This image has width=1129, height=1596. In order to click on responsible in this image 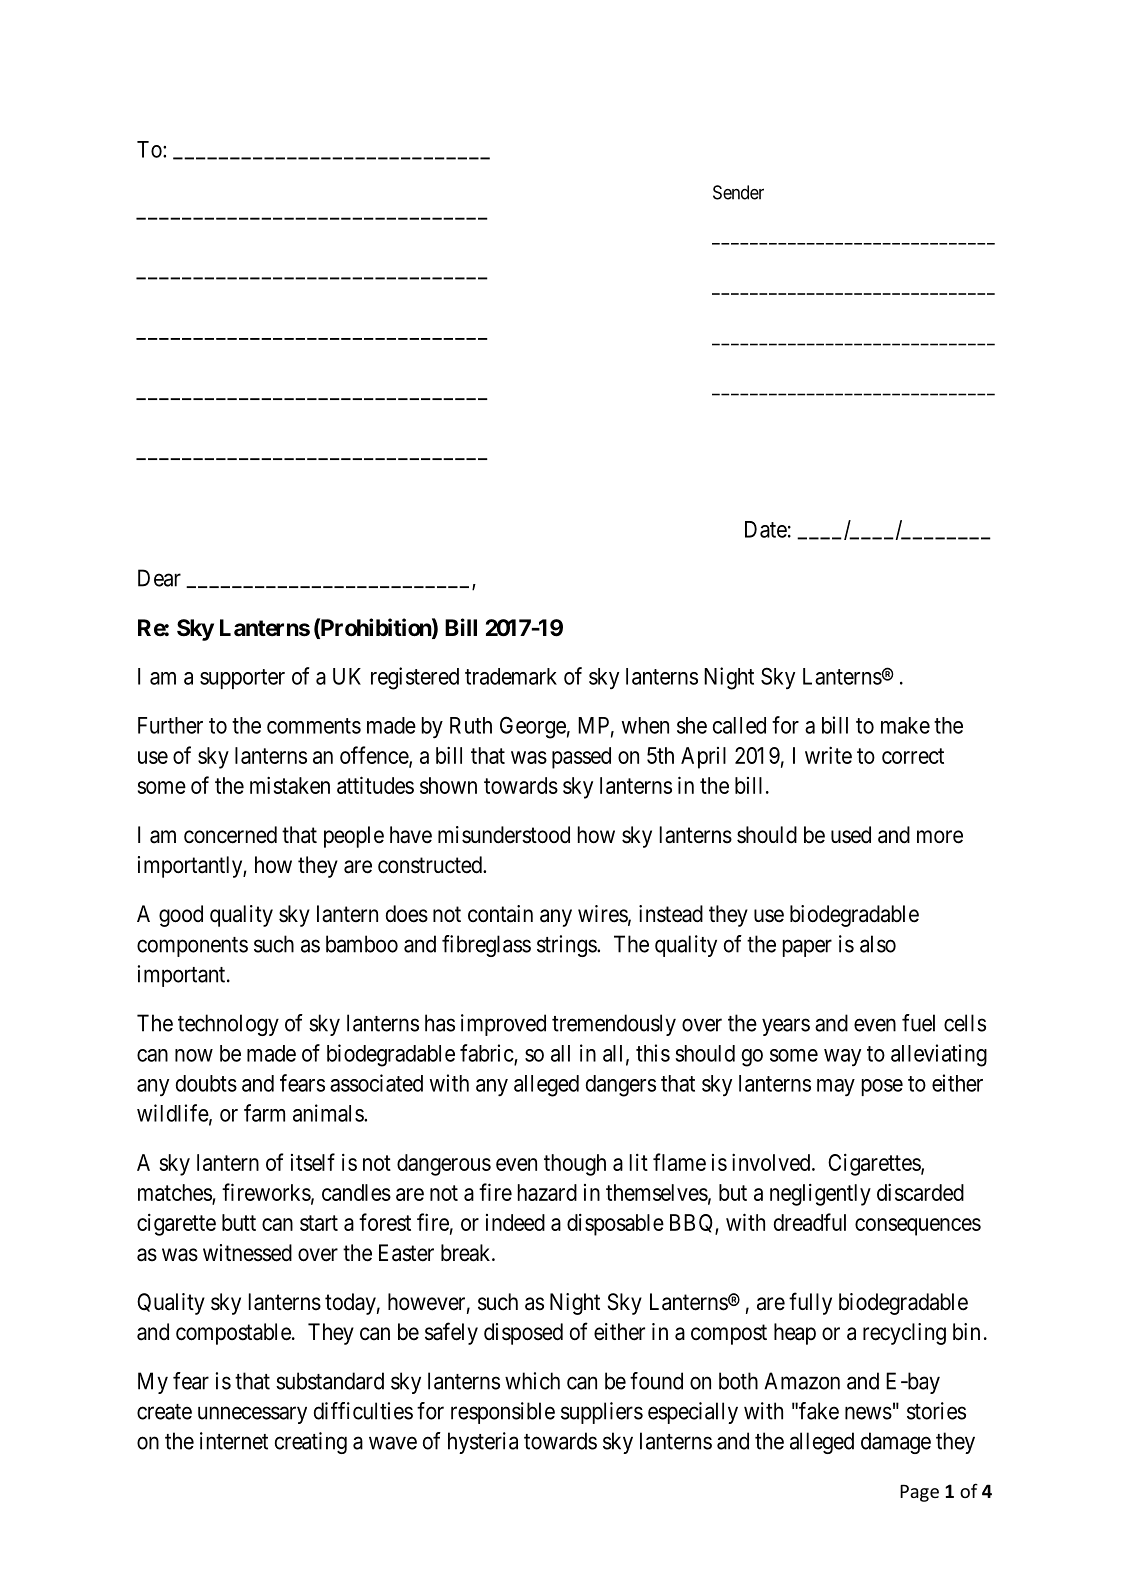, I will do `click(503, 1413)`.
